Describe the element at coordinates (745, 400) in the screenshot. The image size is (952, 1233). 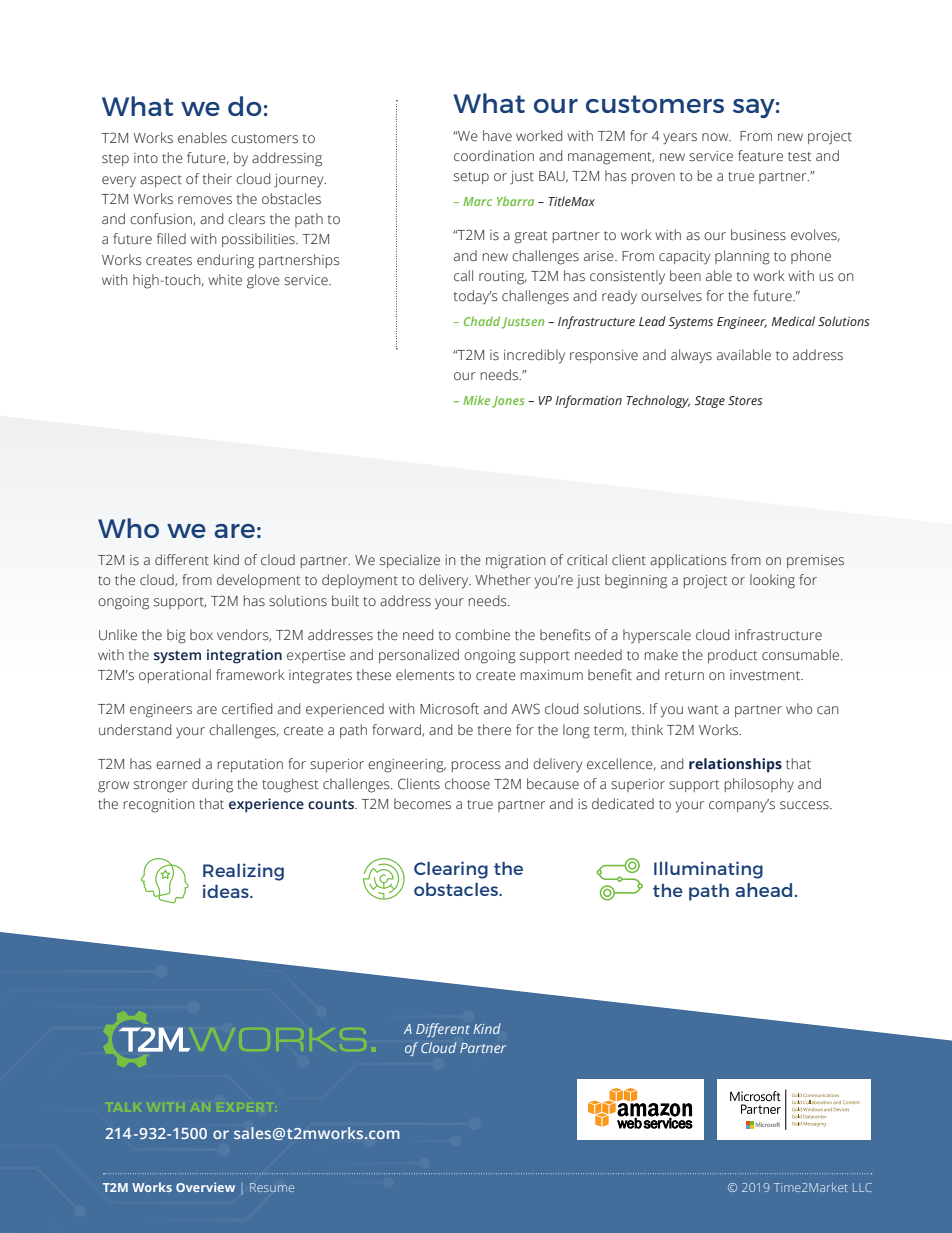
I see `Stores` at that location.
